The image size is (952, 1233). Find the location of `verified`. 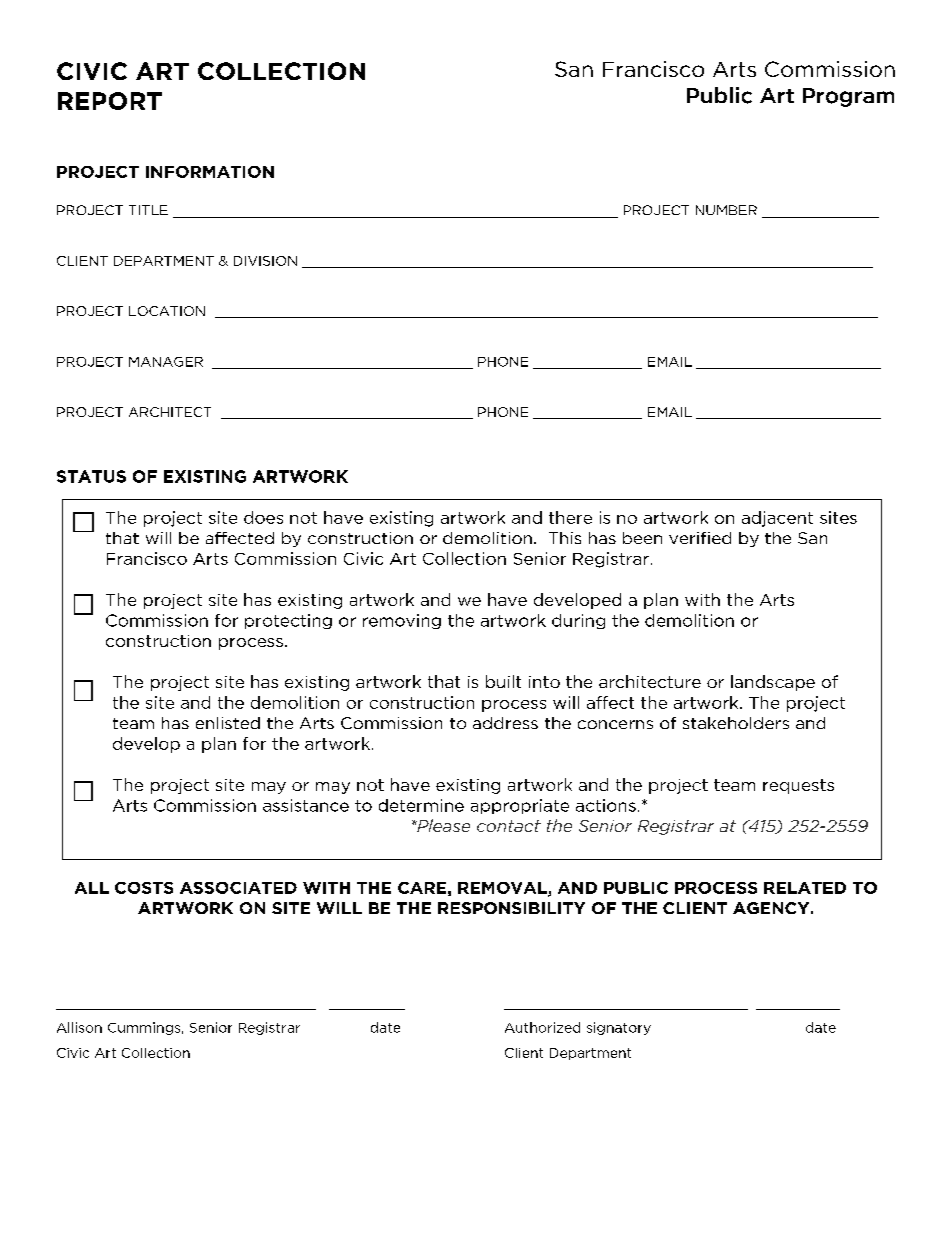

verified is located at coordinates (700, 538).
